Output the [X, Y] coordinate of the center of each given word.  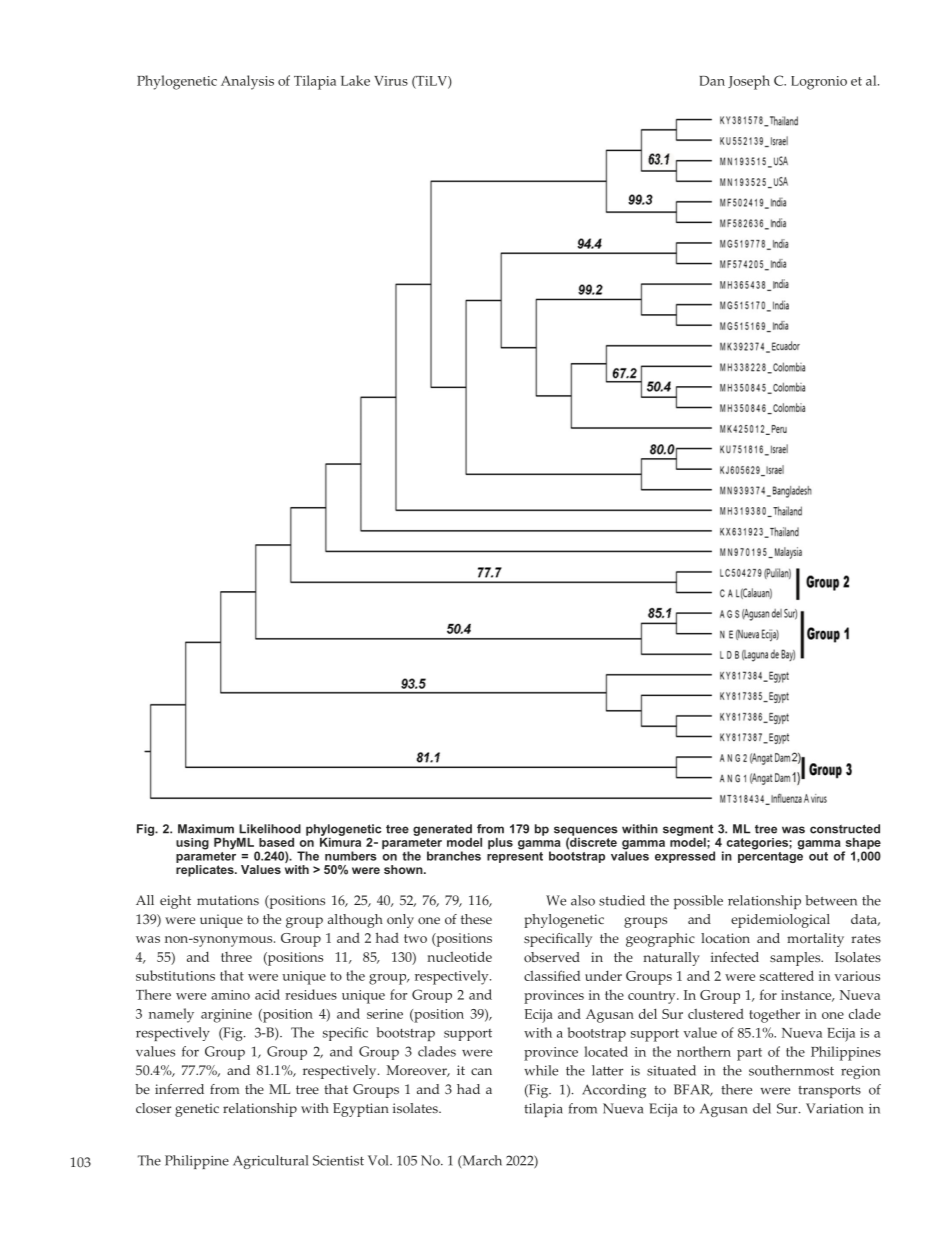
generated [442, 830]
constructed [845, 829]
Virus [391, 81]
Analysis [247, 82]
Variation [835, 1108]
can [481, 1071]
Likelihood [270, 829]
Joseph [749, 82]
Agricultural [271, 1162]
